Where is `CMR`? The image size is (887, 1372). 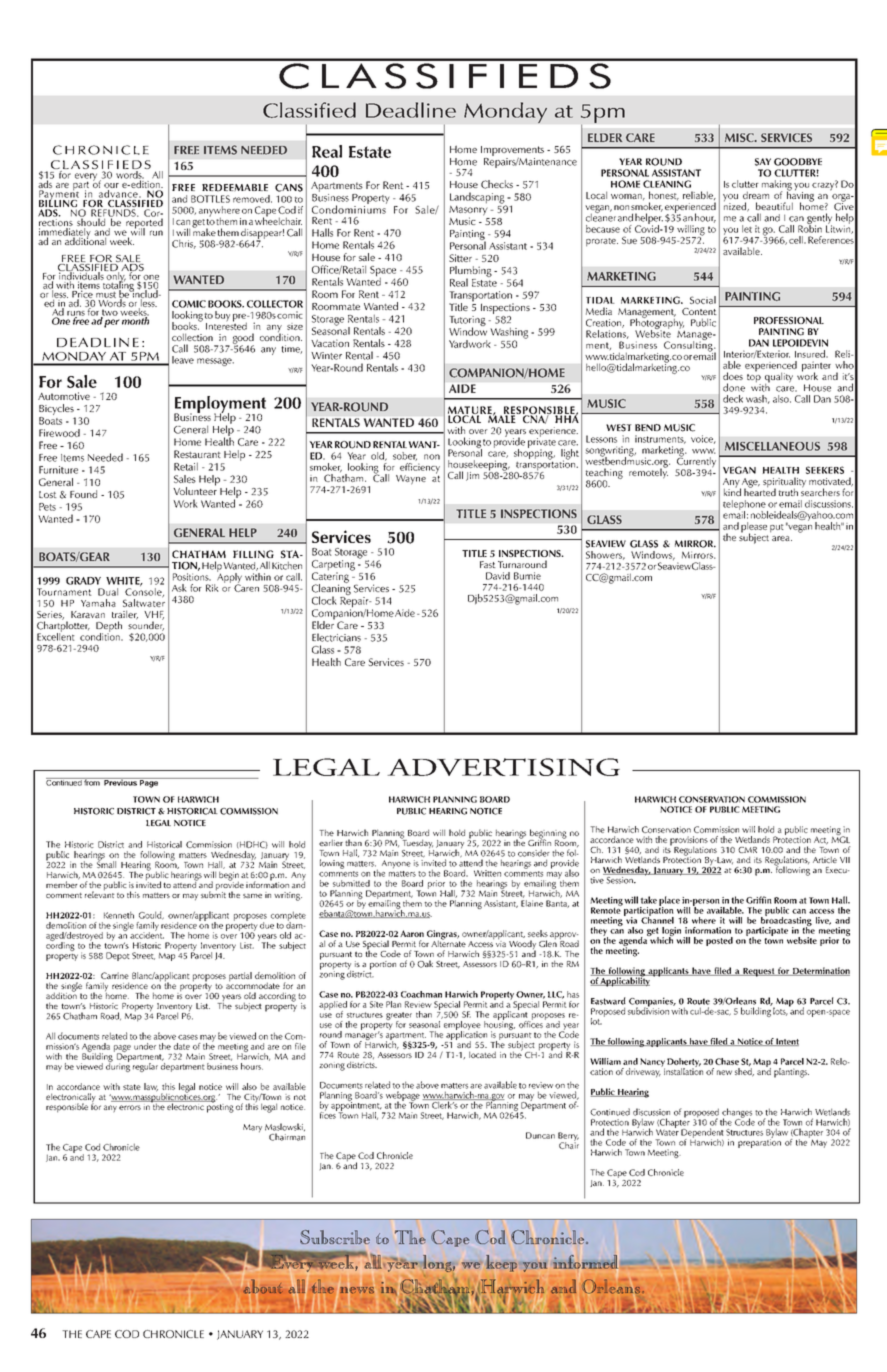
CMR is located at coordinates (747, 850).
